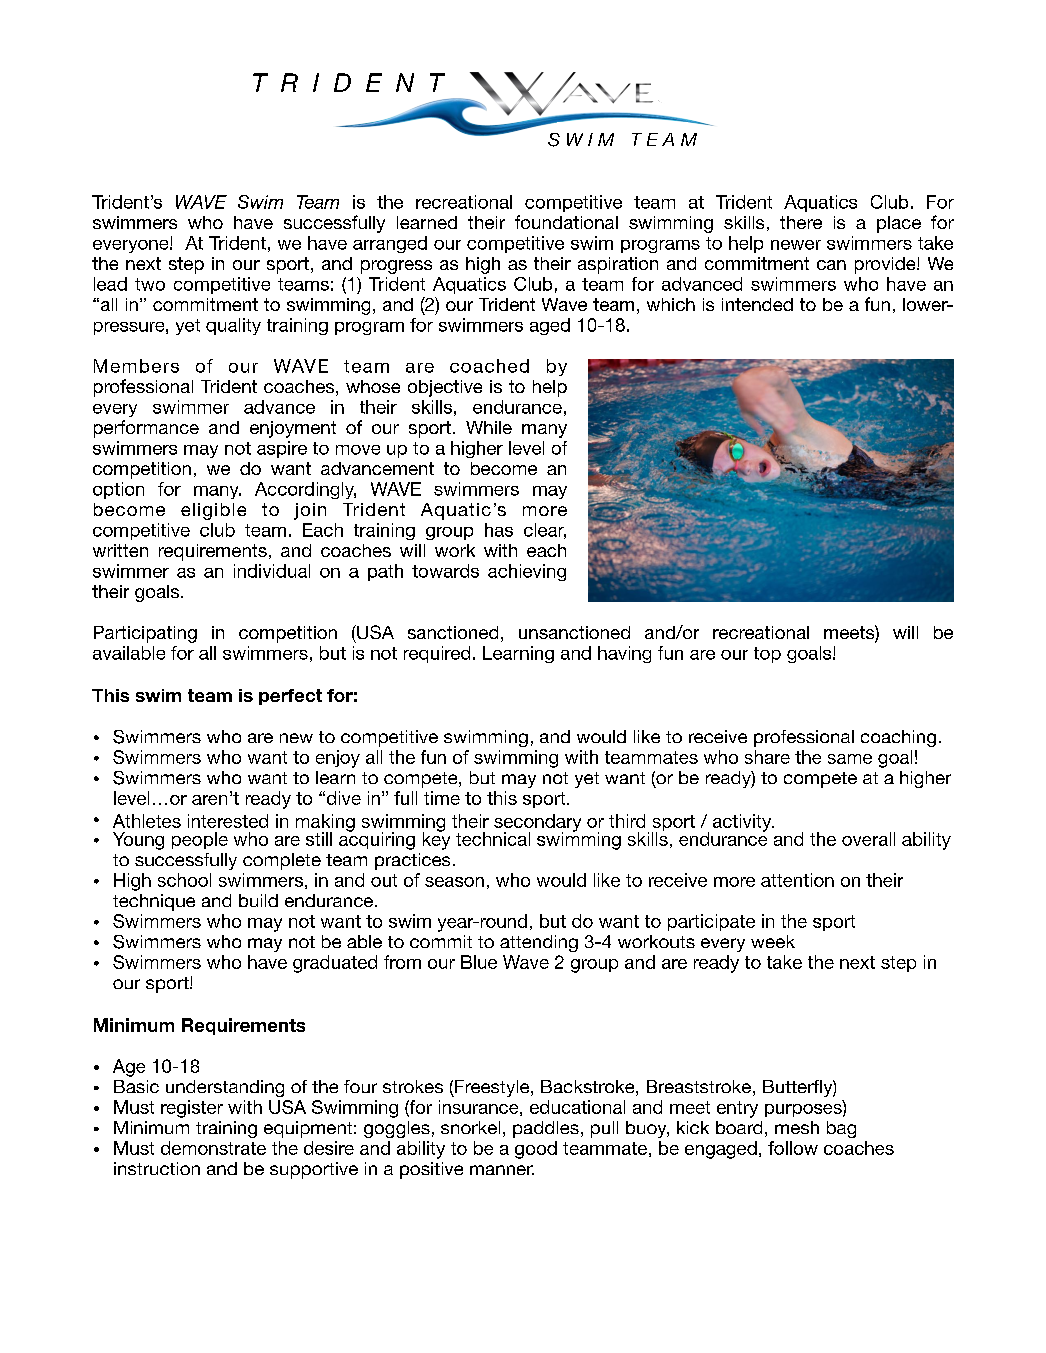  Describe the element at coordinates (437, 654) in the image. I see `required` at that location.
